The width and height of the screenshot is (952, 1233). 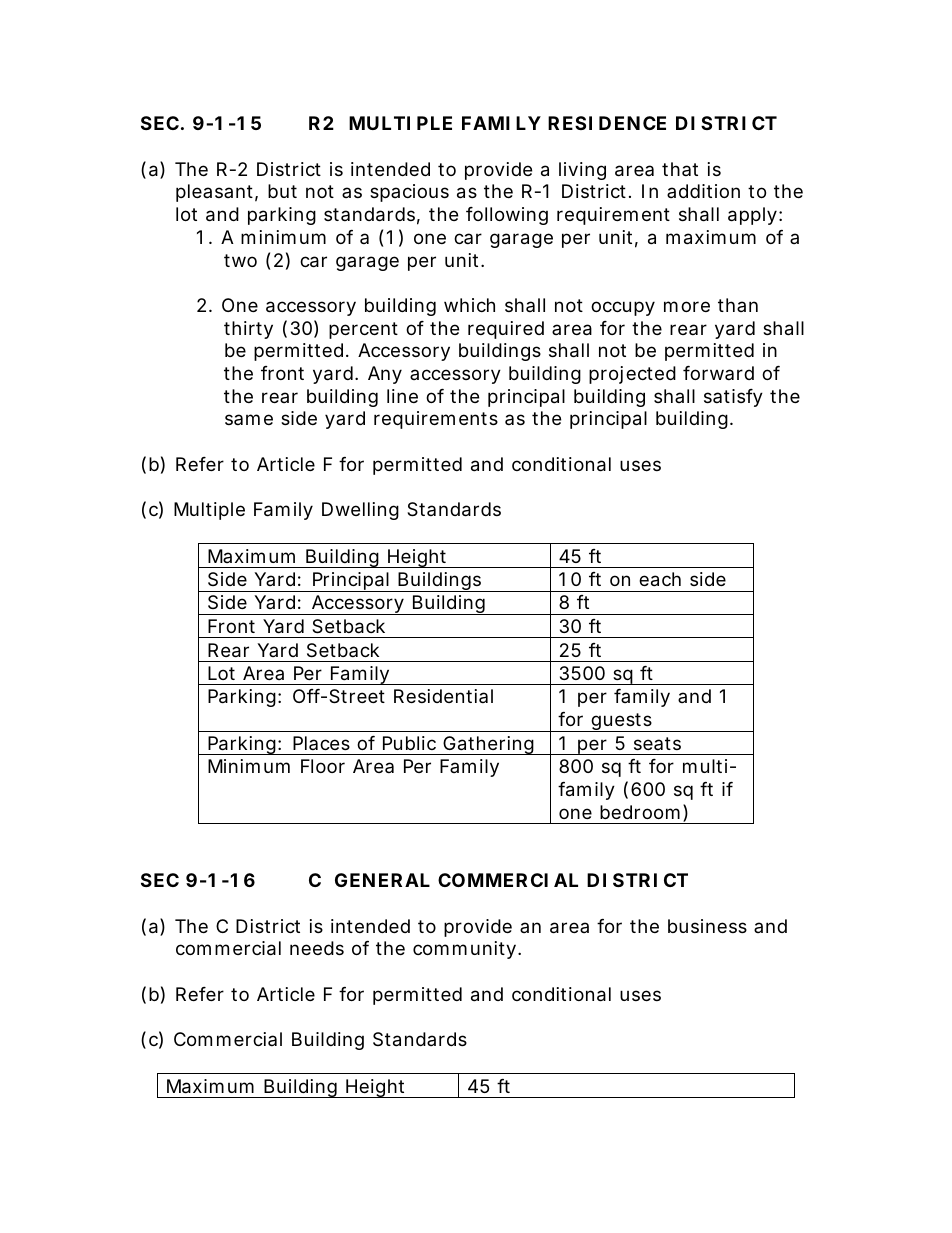 I want to click on percent, so click(x=363, y=330).
